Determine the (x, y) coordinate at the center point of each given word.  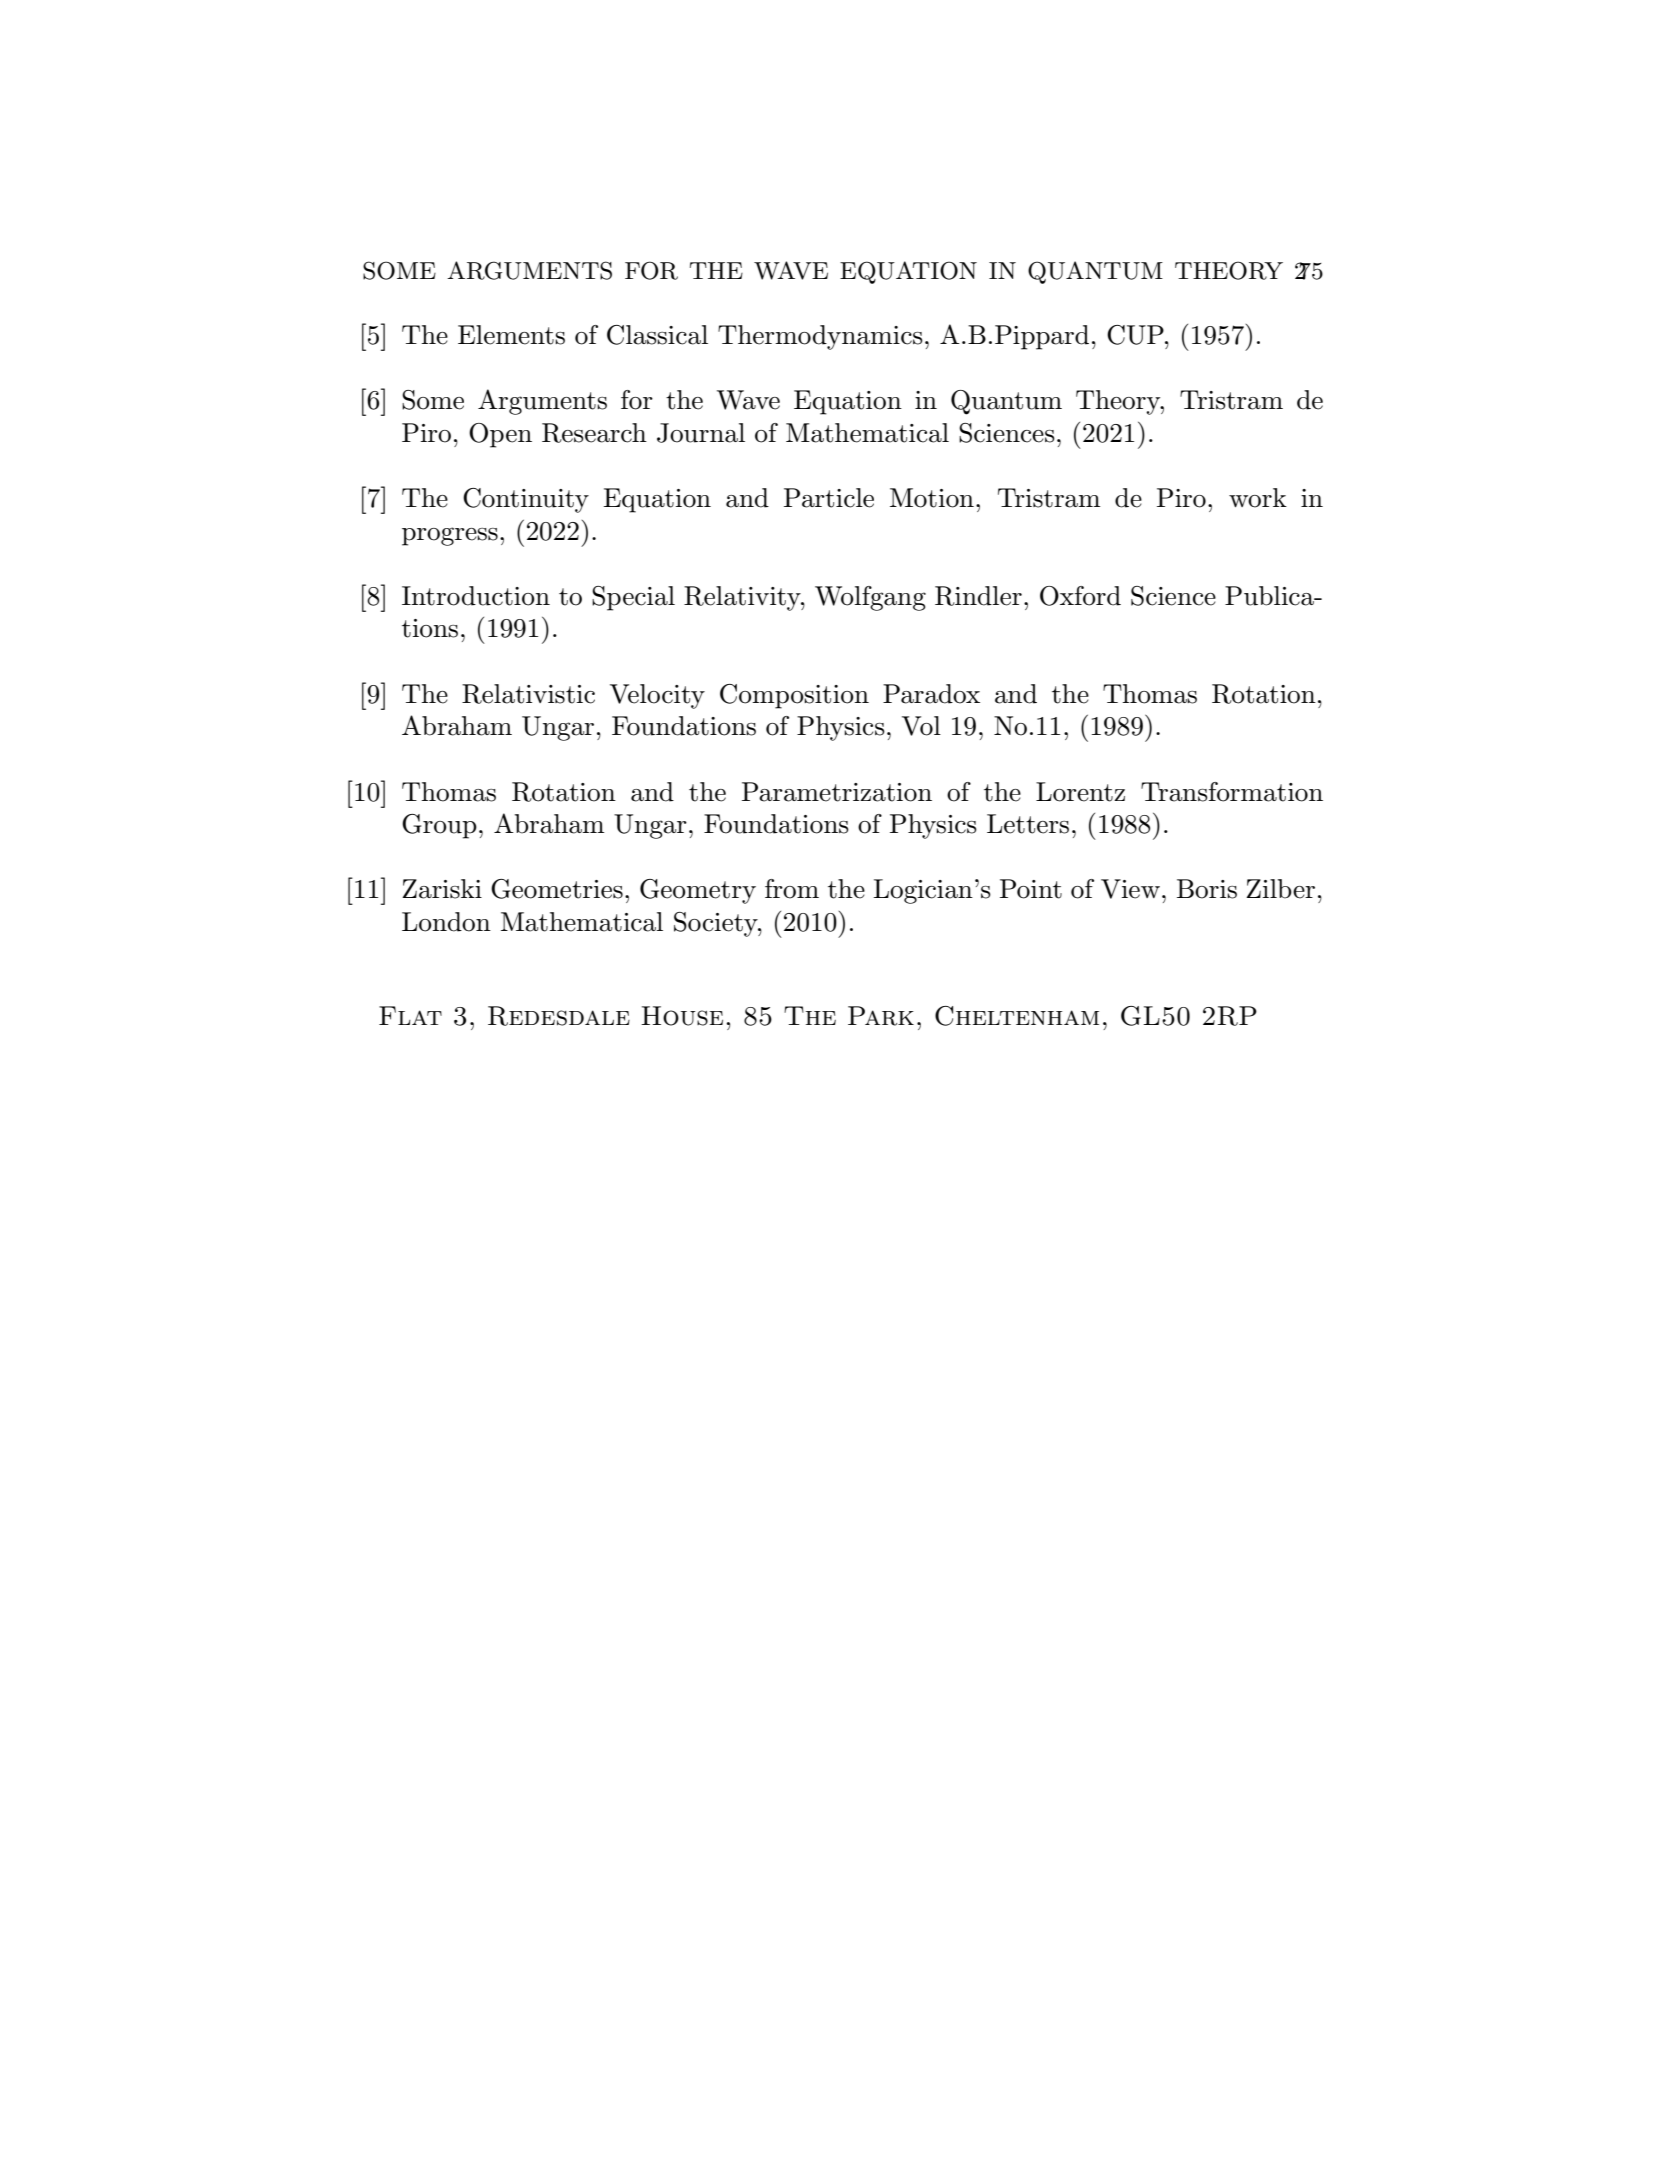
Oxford (1080, 596)
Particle (829, 498)
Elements (511, 335)
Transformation (1232, 792)
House (682, 1016)
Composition (794, 696)
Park (881, 1016)
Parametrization (837, 792)
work (1258, 498)
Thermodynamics (820, 337)
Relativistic (528, 694)
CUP (1136, 335)
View (1130, 889)
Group (439, 826)
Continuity (526, 500)
